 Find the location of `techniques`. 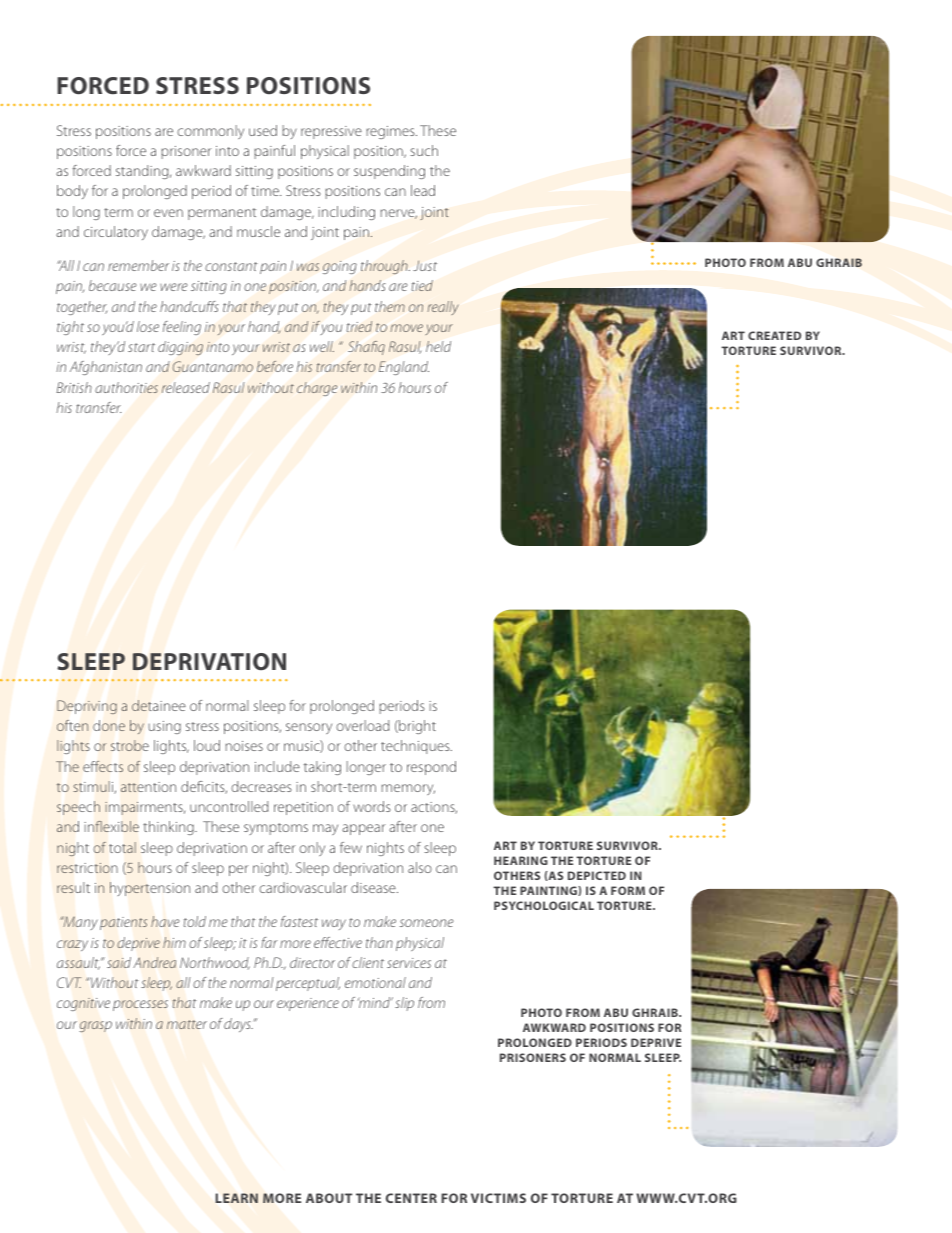

techniques is located at coordinates (416, 747).
